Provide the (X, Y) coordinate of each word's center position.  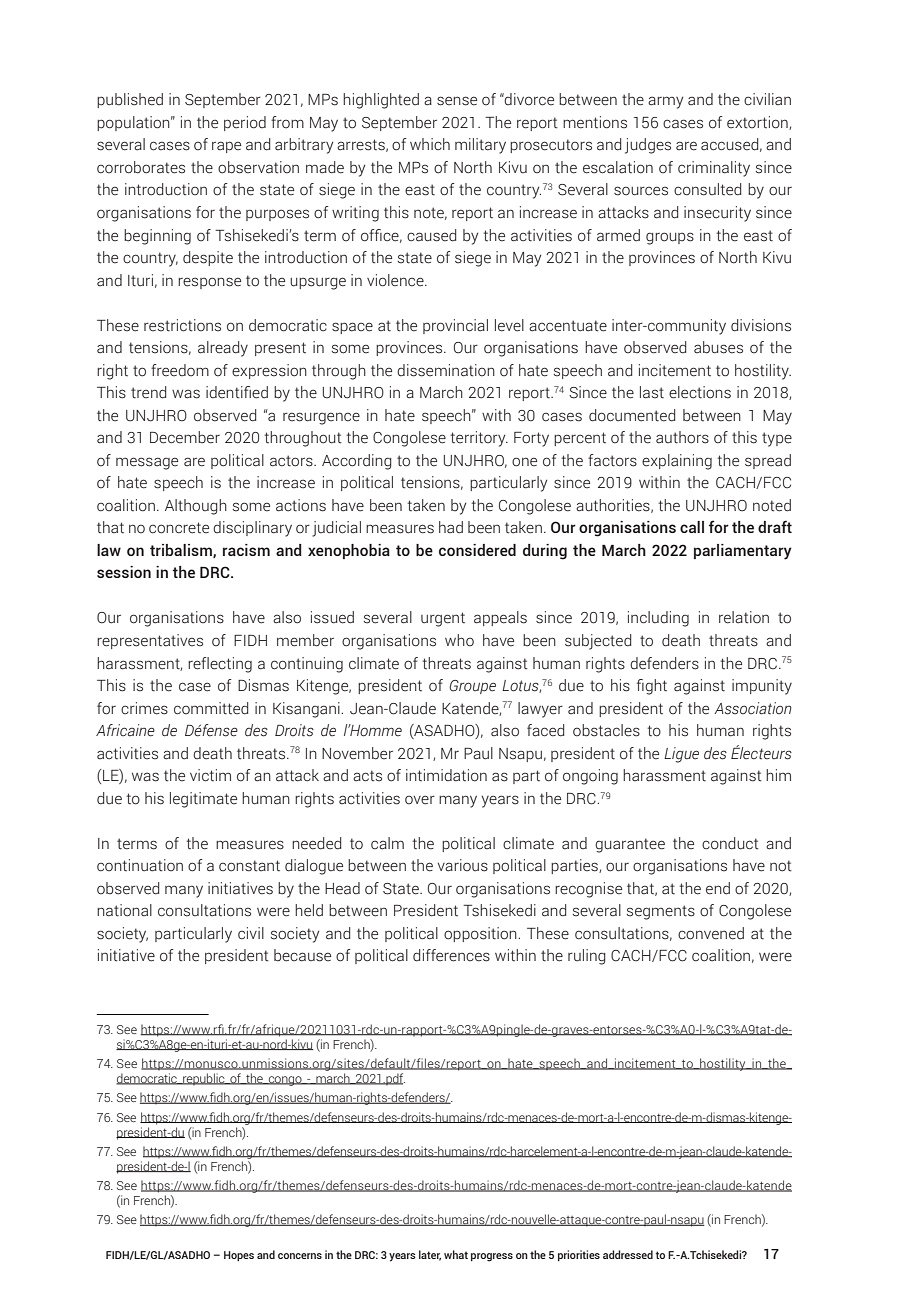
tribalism (182, 551)
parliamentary (743, 552)
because (302, 955)
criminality (714, 169)
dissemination (446, 370)
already (223, 349)
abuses (718, 347)
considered (477, 550)
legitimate (203, 800)
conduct (730, 843)
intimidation (446, 775)
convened (711, 933)
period (245, 123)
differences (451, 955)
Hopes (239, 1256)
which (430, 144)
